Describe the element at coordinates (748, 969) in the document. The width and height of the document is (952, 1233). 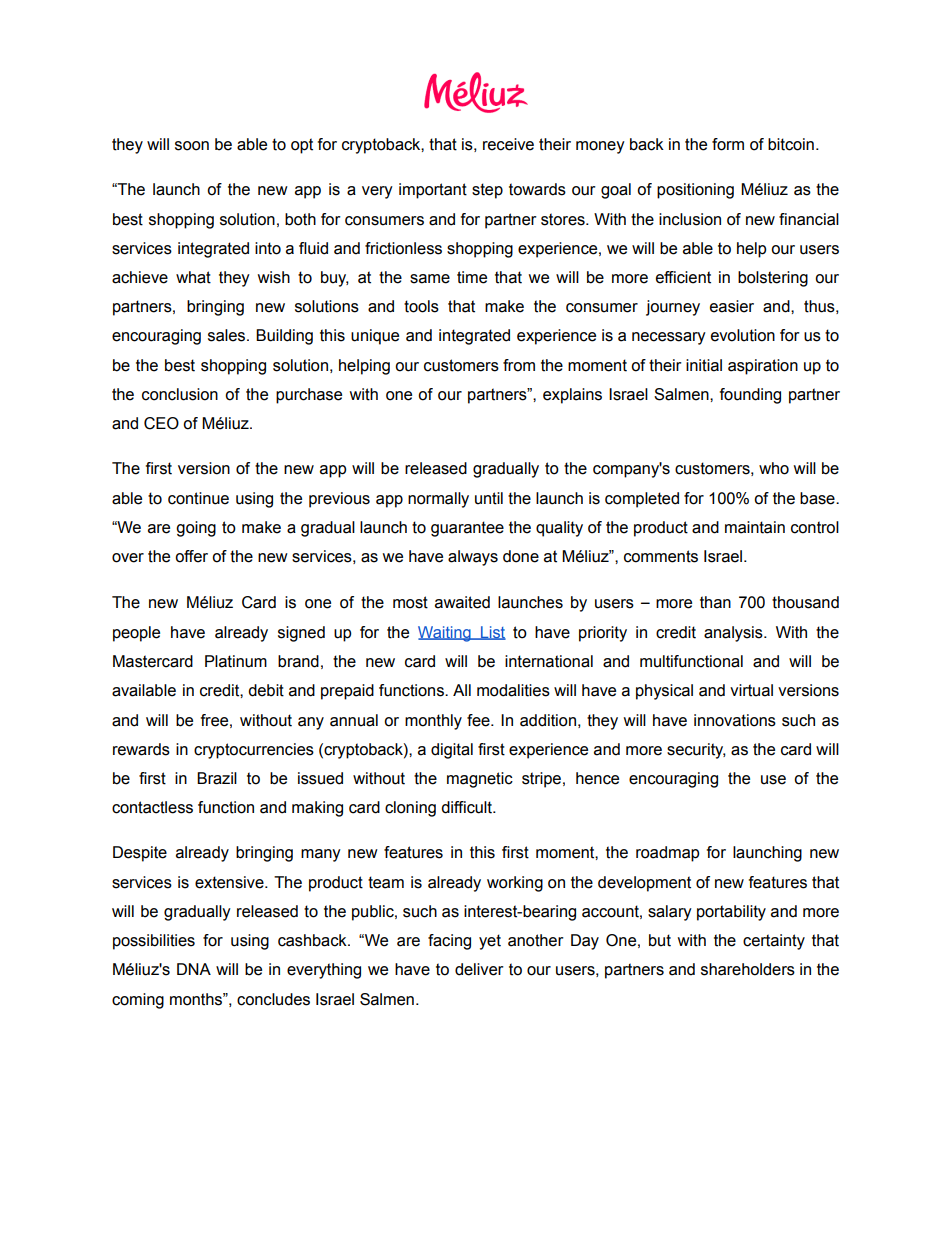
I see `shareholders` at that location.
